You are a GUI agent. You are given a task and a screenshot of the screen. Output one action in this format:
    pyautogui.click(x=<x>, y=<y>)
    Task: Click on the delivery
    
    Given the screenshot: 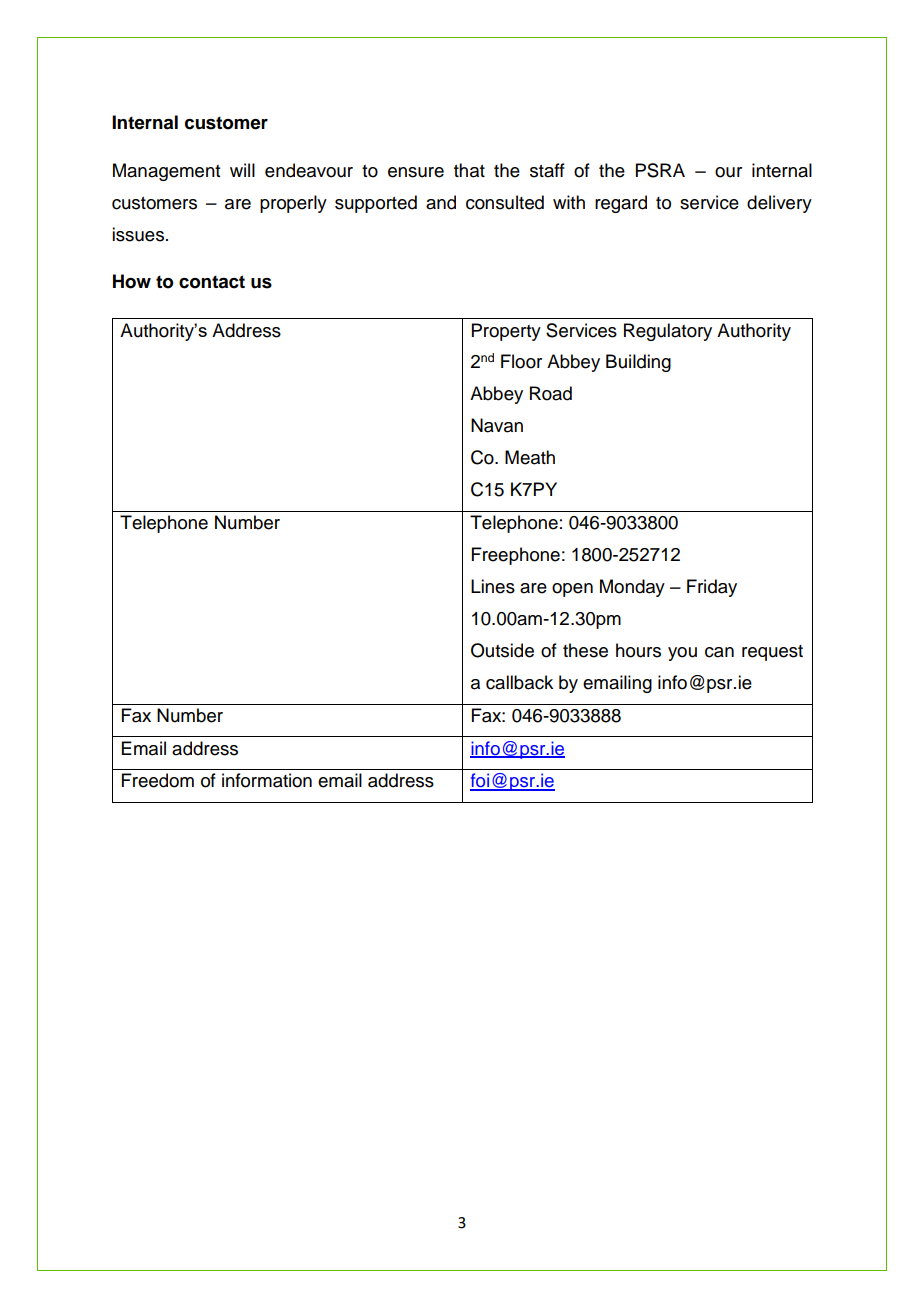 What is the action you would take?
    pyautogui.click(x=779, y=204)
